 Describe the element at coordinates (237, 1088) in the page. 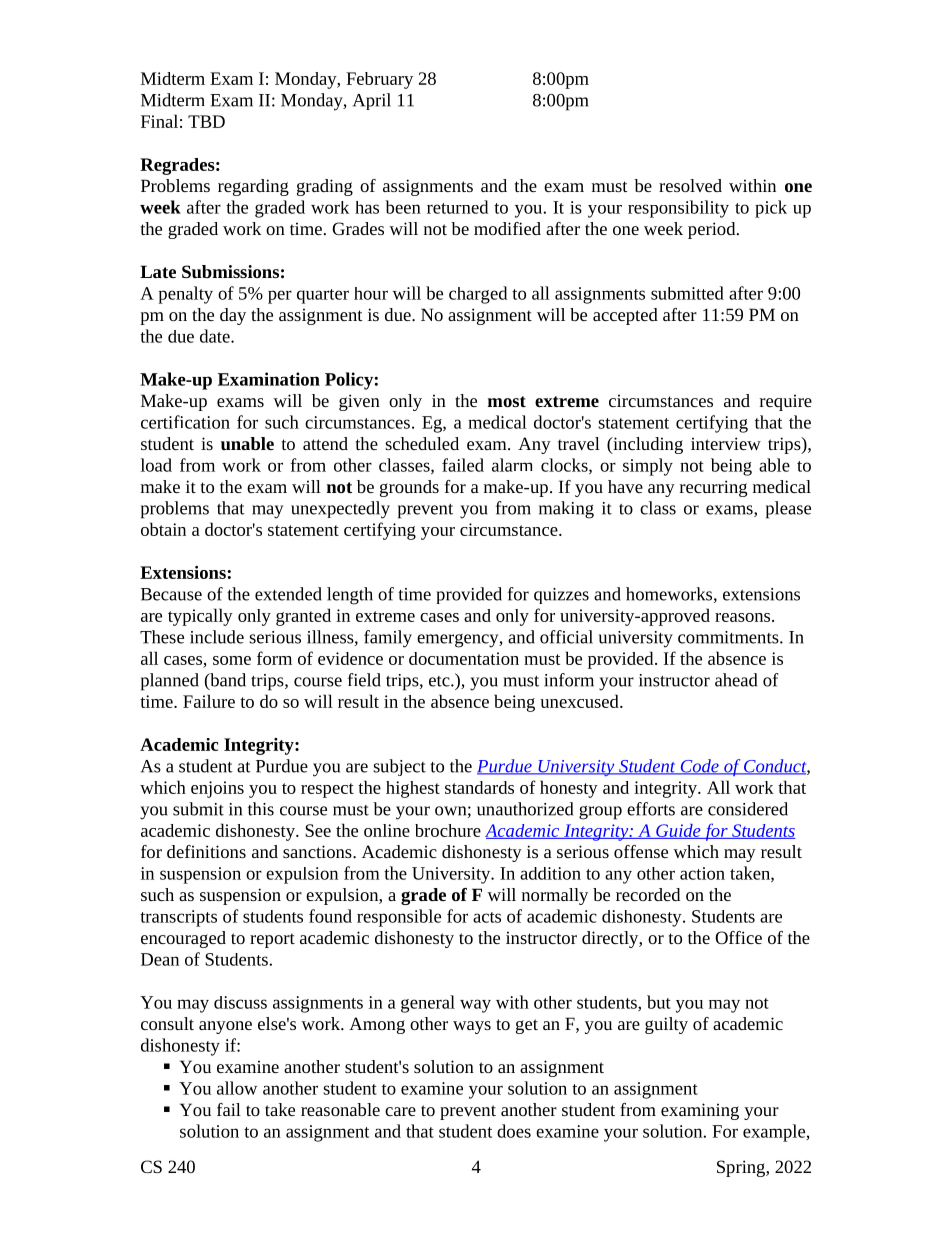

I see `allow` at that location.
